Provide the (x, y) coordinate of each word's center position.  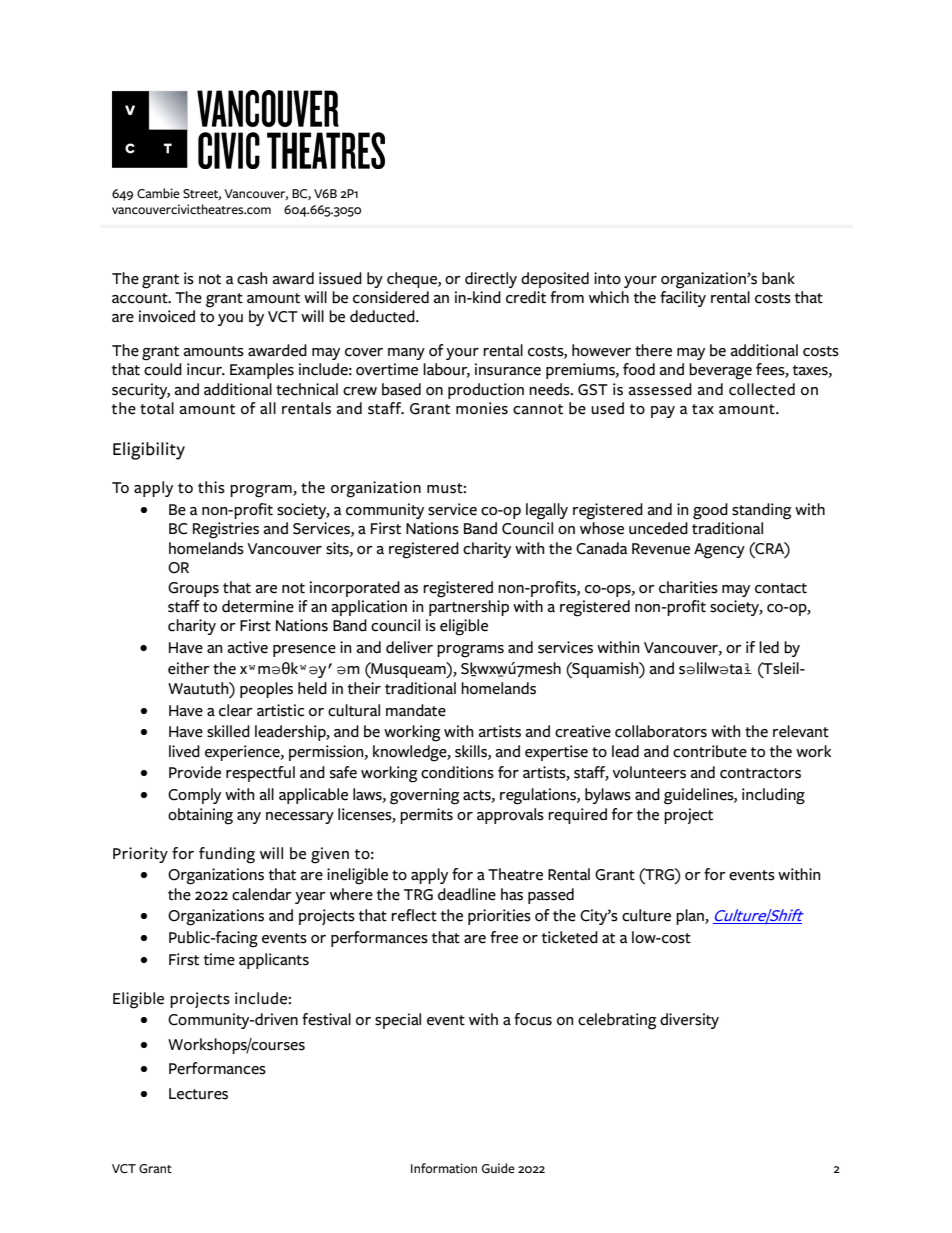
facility (683, 299)
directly (491, 280)
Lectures (198, 1094)
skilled (228, 731)
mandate (416, 710)
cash (252, 278)
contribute (710, 751)
